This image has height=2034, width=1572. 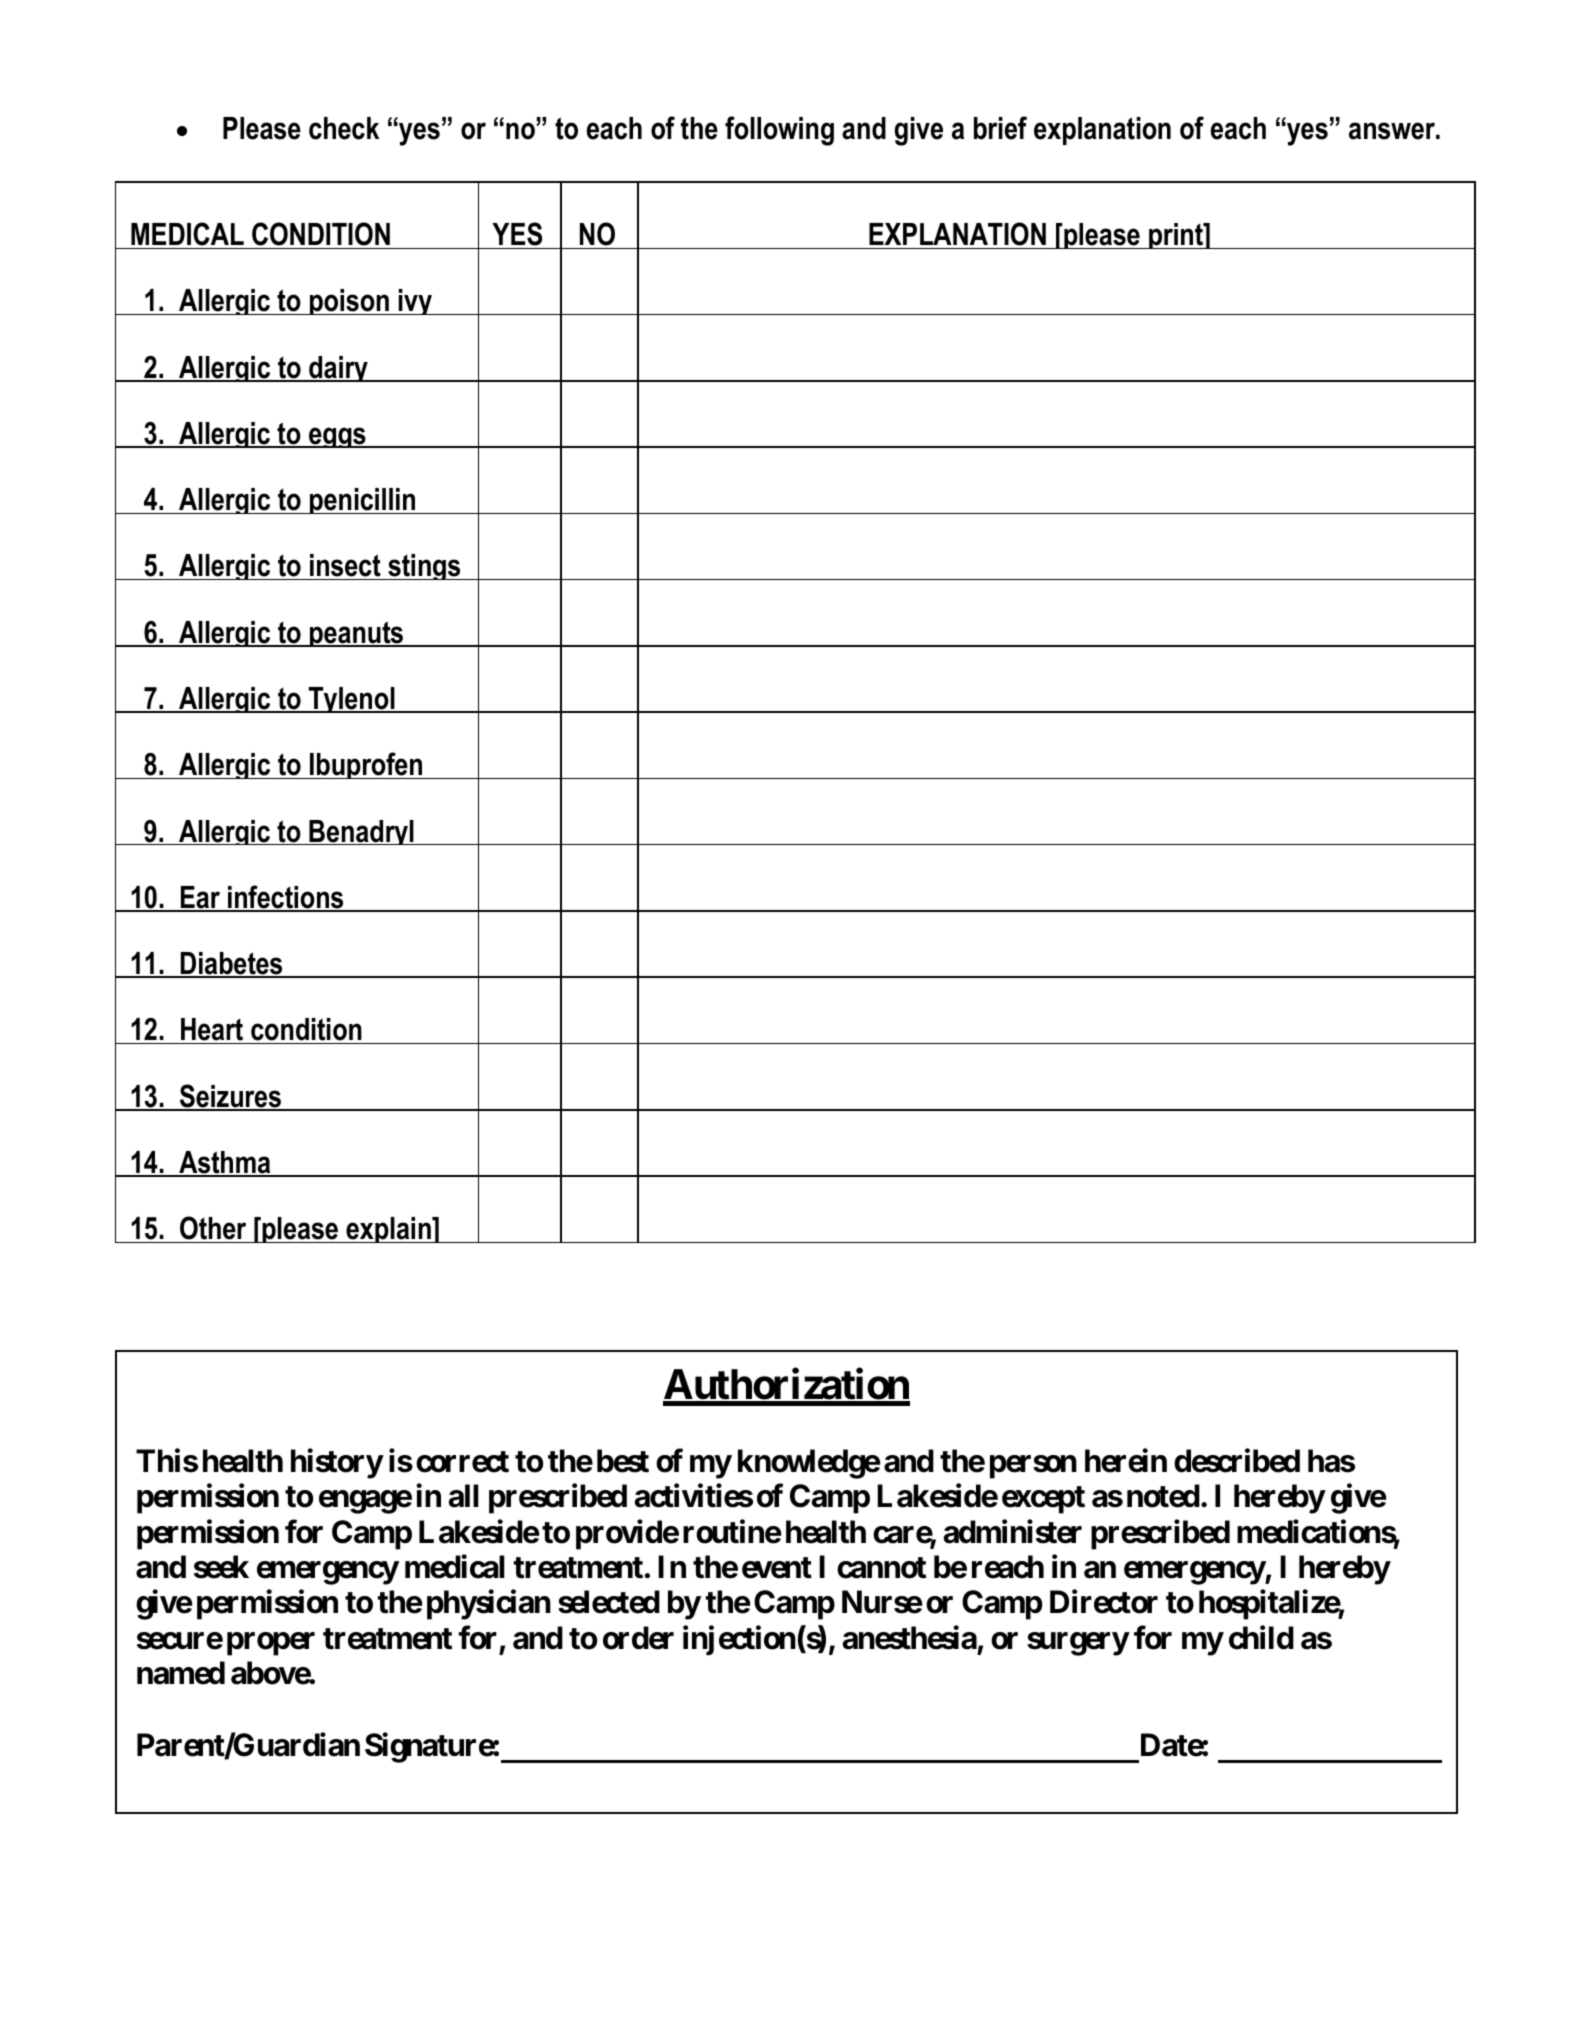 What do you see at coordinates (424, 567) in the image?
I see `stings` at bounding box center [424, 567].
